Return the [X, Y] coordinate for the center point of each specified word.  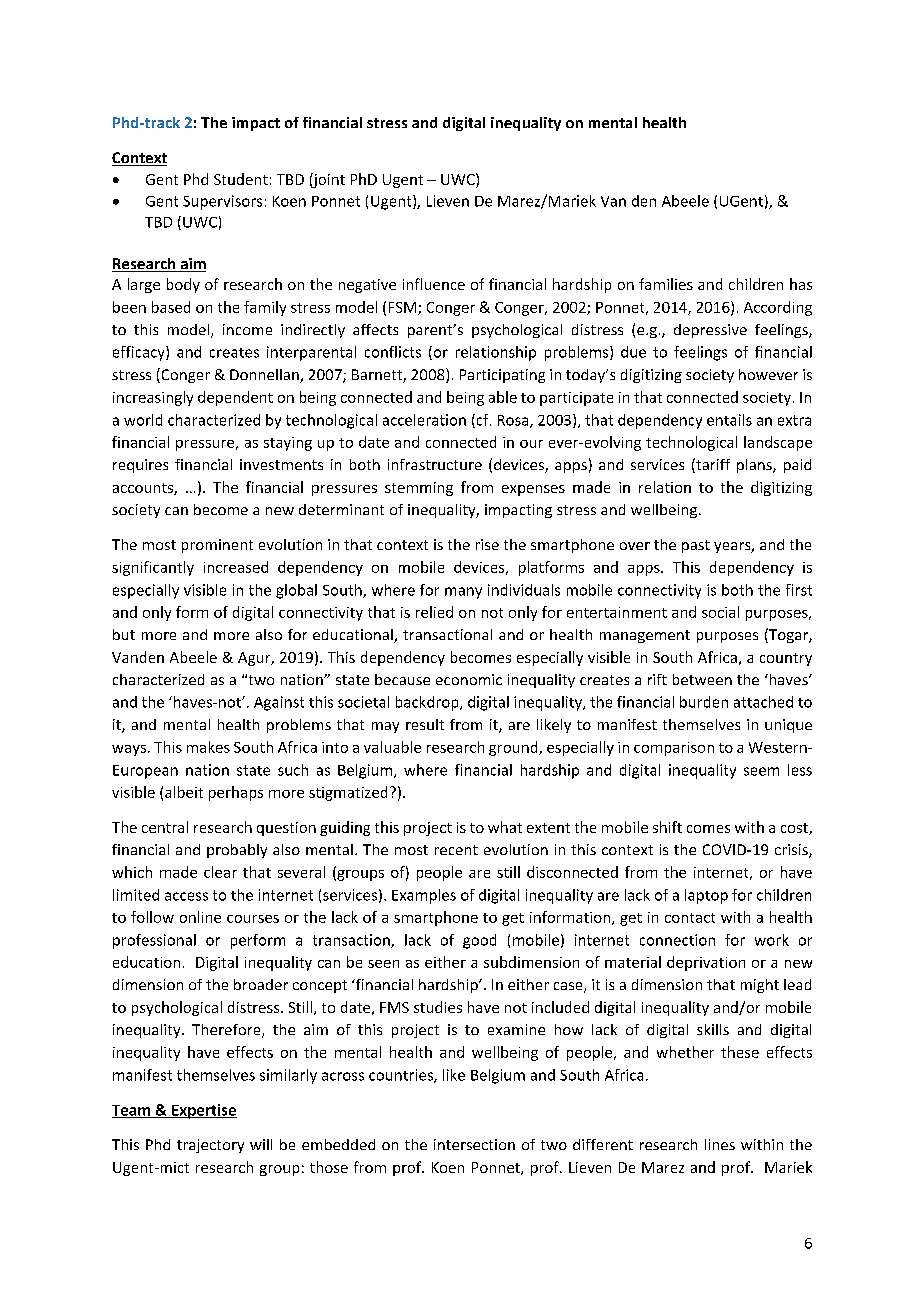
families [666, 284]
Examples [424, 896]
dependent [235, 398]
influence [434, 284]
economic [469, 679]
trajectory [210, 1146]
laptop [706, 896]
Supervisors [222, 202]
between [702, 679]
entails [729, 420]
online [200, 917]
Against [279, 703]
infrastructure [435, 464]
